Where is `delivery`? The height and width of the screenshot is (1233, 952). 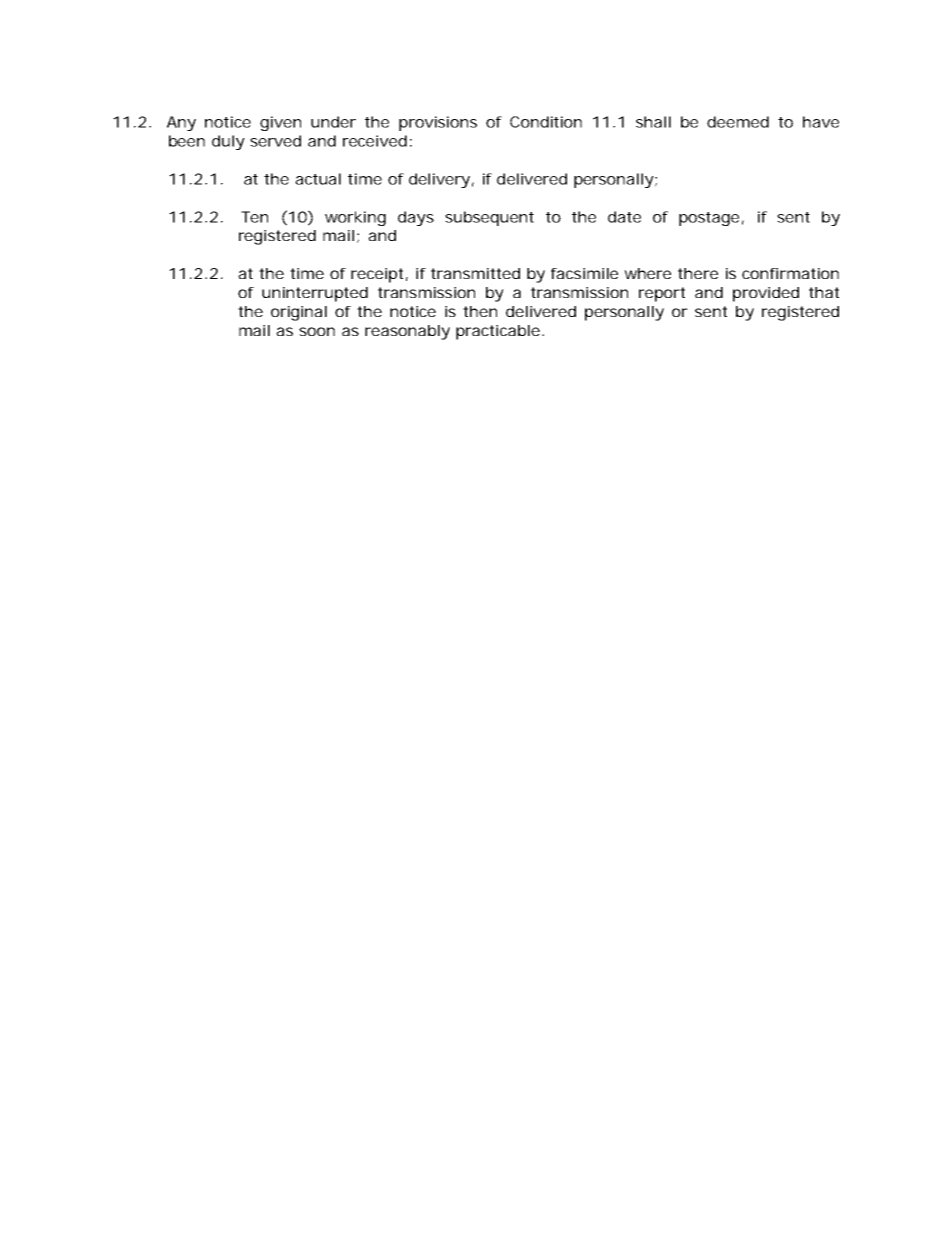
delivery is located at coordinates (439, 180).
